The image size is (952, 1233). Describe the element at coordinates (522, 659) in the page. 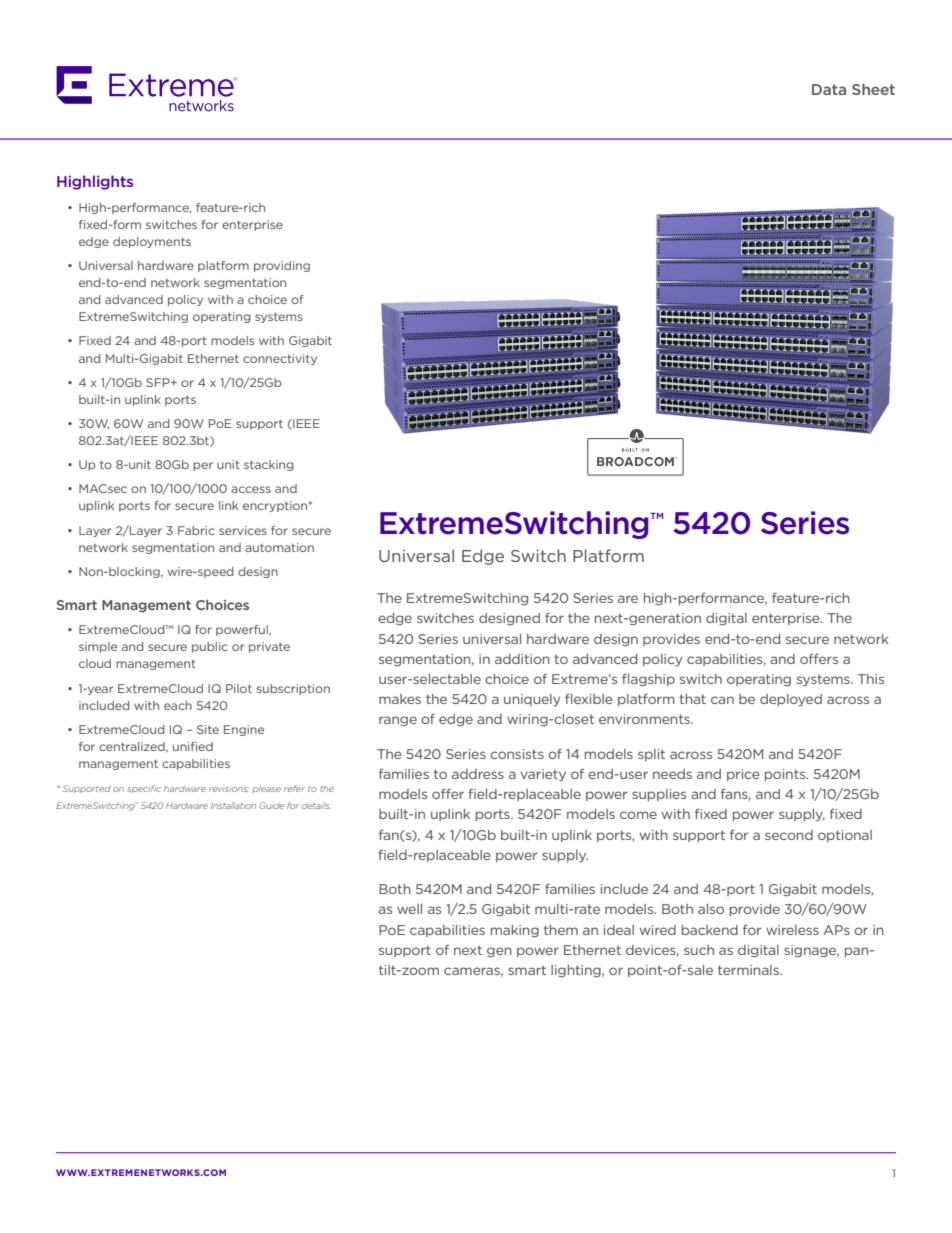

I see `addition` at that location.
